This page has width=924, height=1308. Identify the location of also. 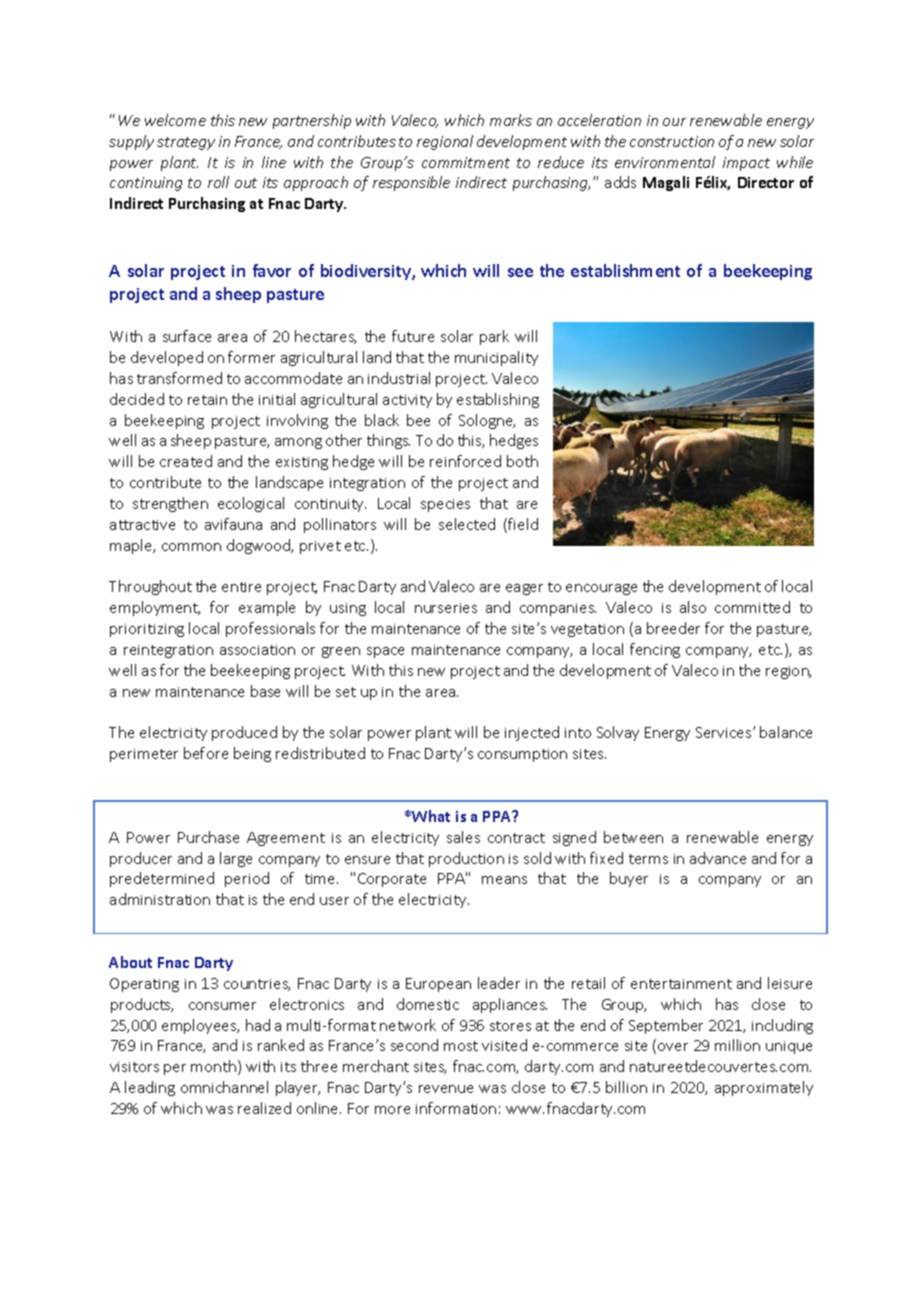
(693, 607).
